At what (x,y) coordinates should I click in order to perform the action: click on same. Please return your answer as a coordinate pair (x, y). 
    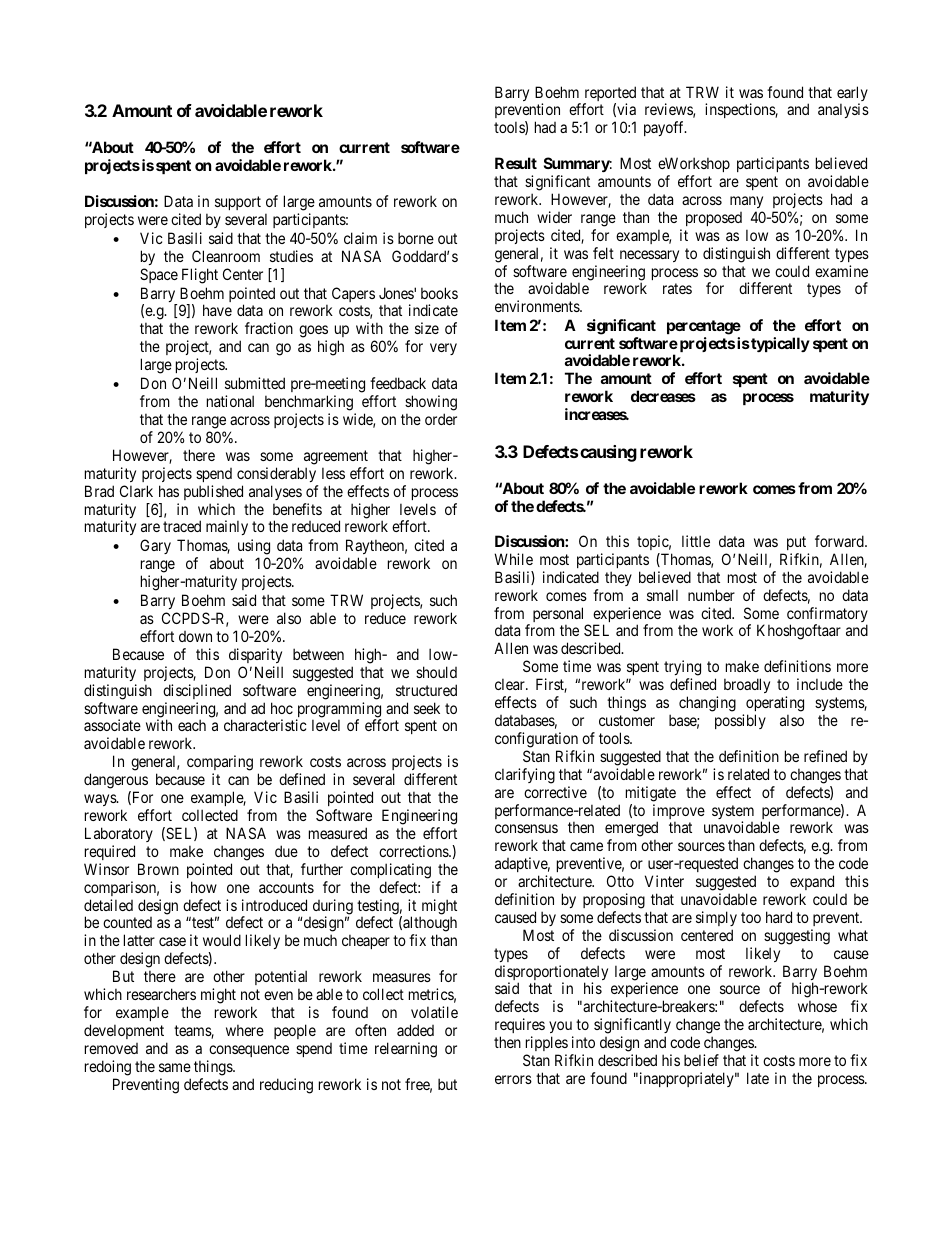
    Looking at the image, I should click on (175, 1067).
